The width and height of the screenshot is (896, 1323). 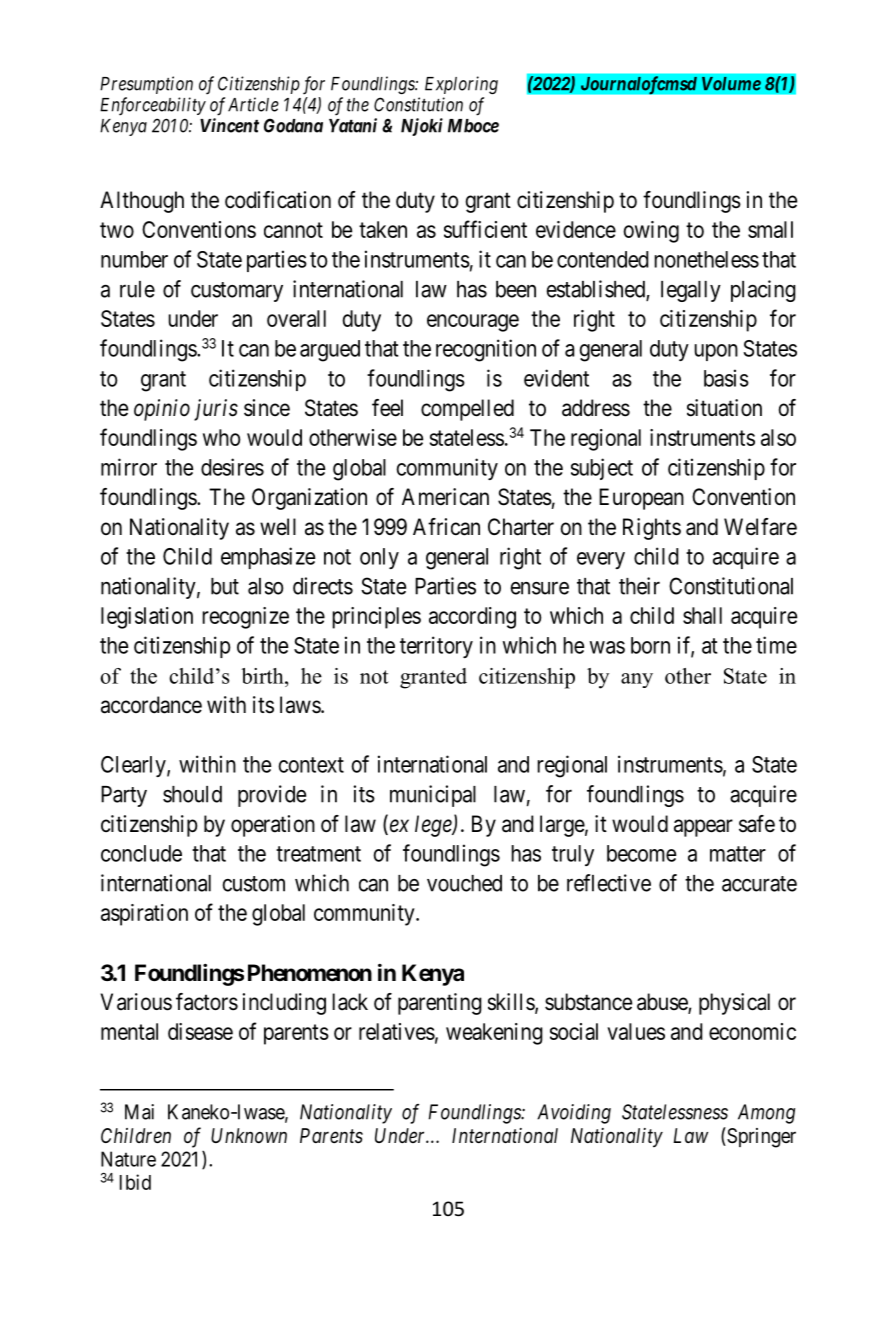 What do you see at coordinates (192, 794) in the screenshot?
I see `should` at bounding box center [192, 794].
